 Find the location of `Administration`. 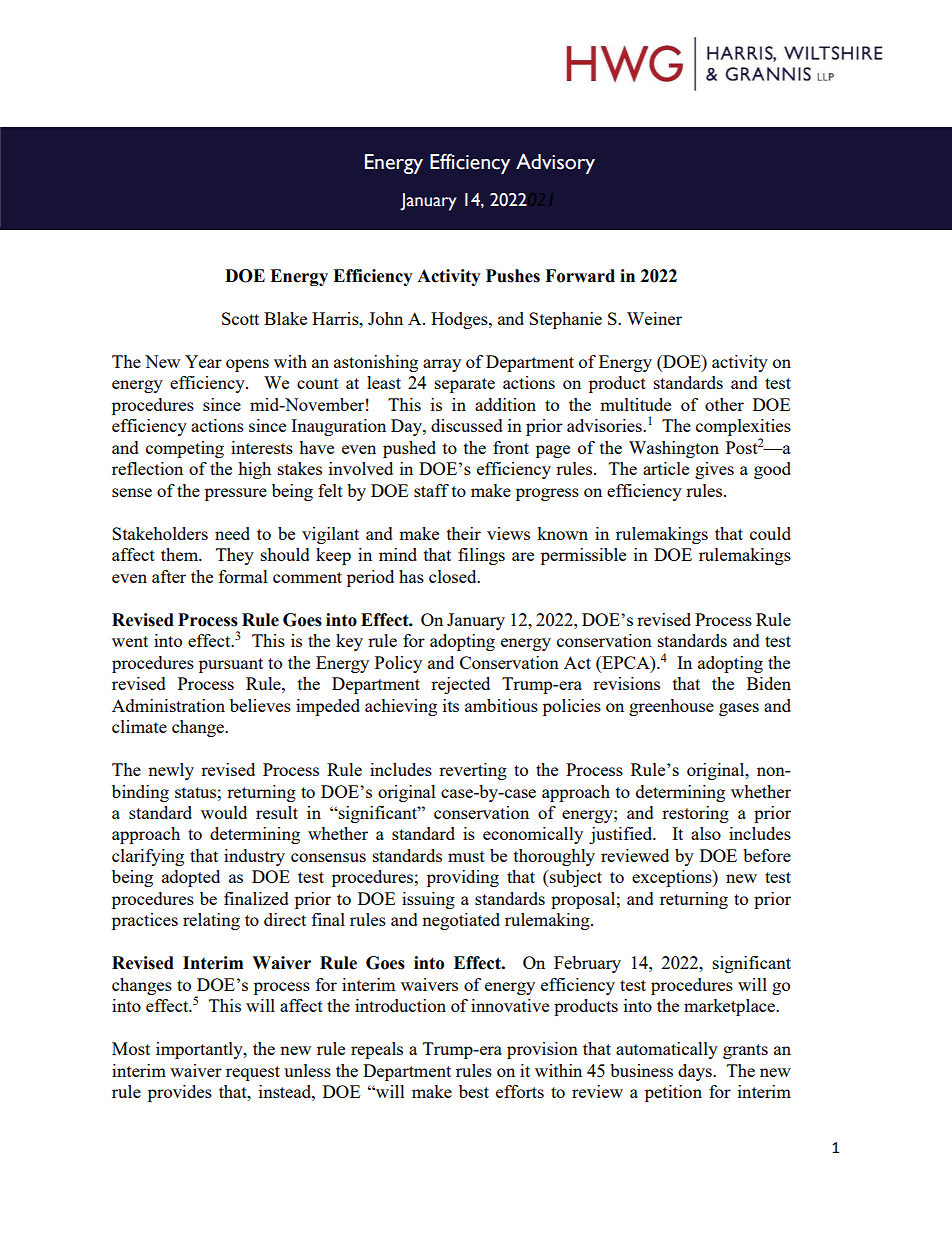

Administration is located at coordinates (168, 705).
